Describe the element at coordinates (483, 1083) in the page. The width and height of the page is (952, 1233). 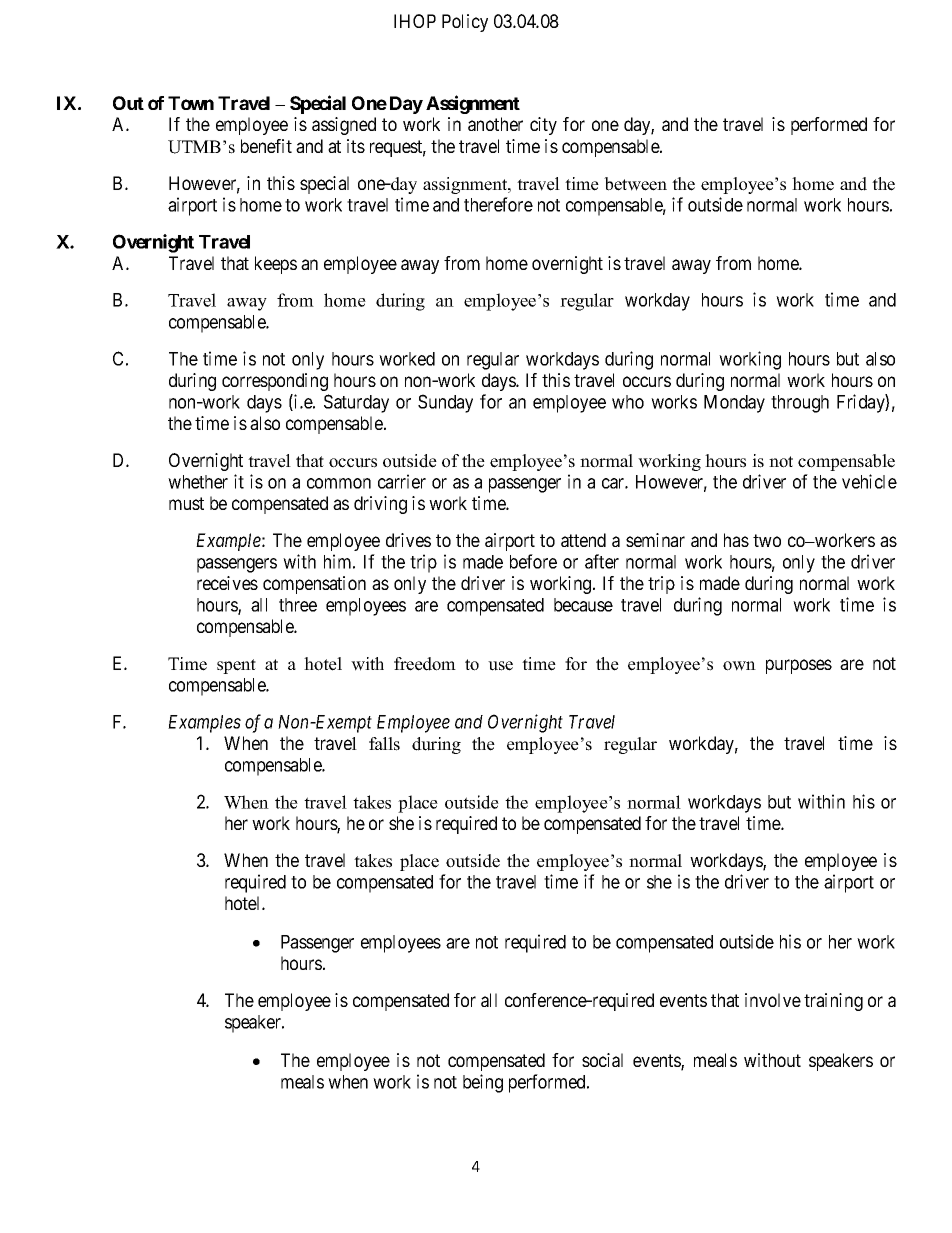
I see `being` at that location.
